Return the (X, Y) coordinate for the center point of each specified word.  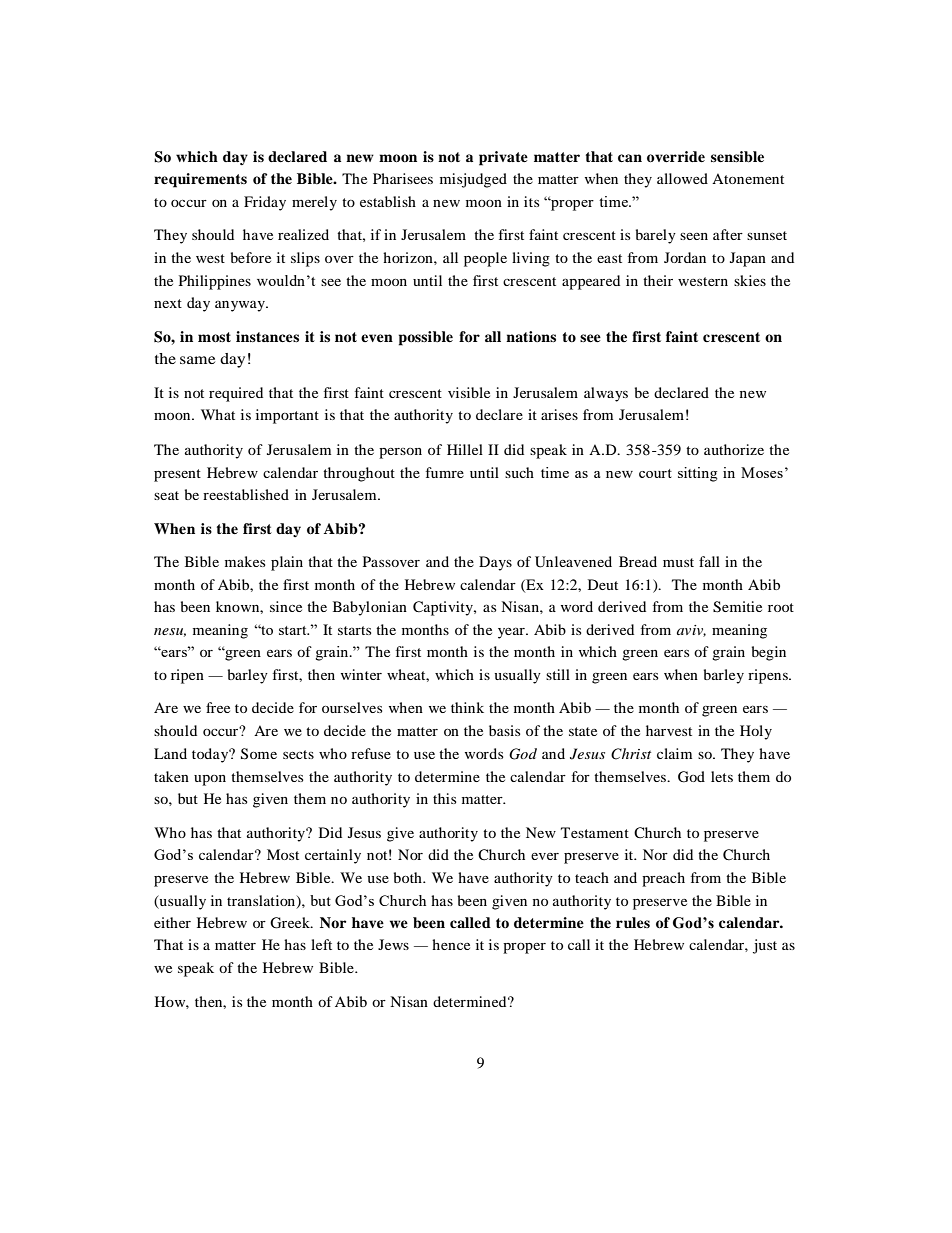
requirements (200, 180)
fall (709, 561)
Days (495, 563)
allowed (682, 178)
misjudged (473, 180)
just (765, 946)
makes (245, 561)
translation (262, 901)
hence (451, 944)
